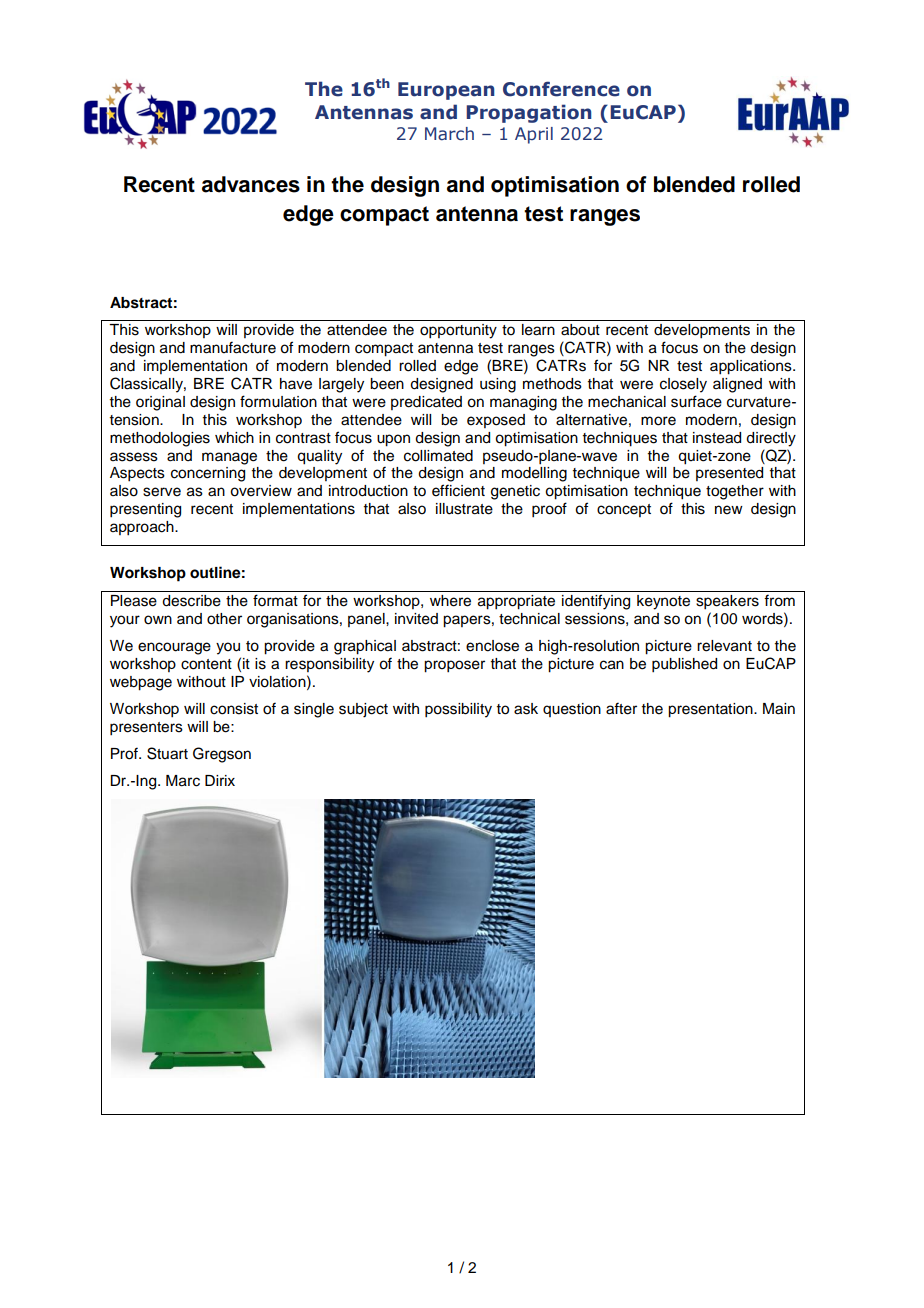  I want to click on new, so click(729, 510).
